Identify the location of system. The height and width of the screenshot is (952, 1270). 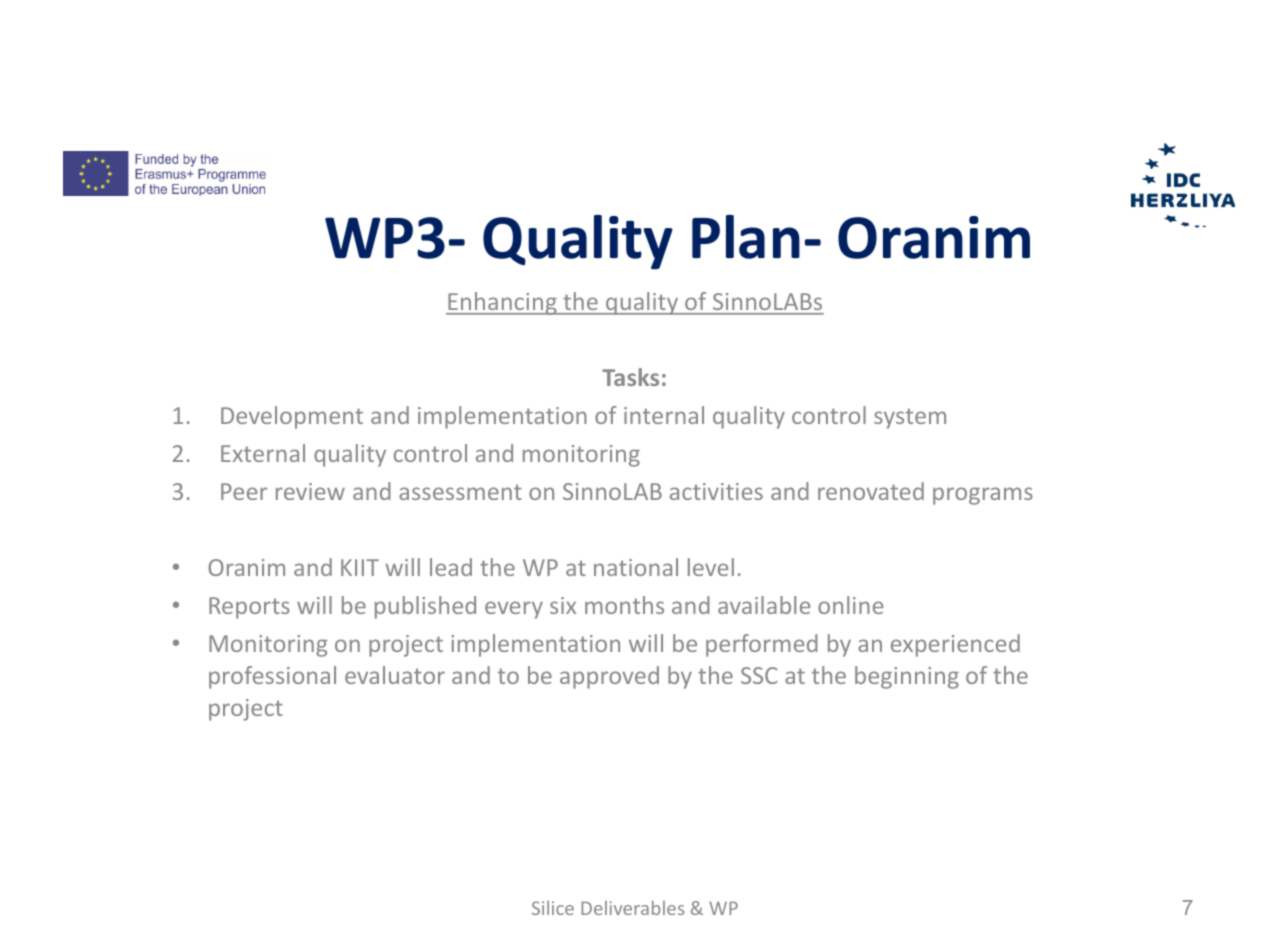
(910, 418).
